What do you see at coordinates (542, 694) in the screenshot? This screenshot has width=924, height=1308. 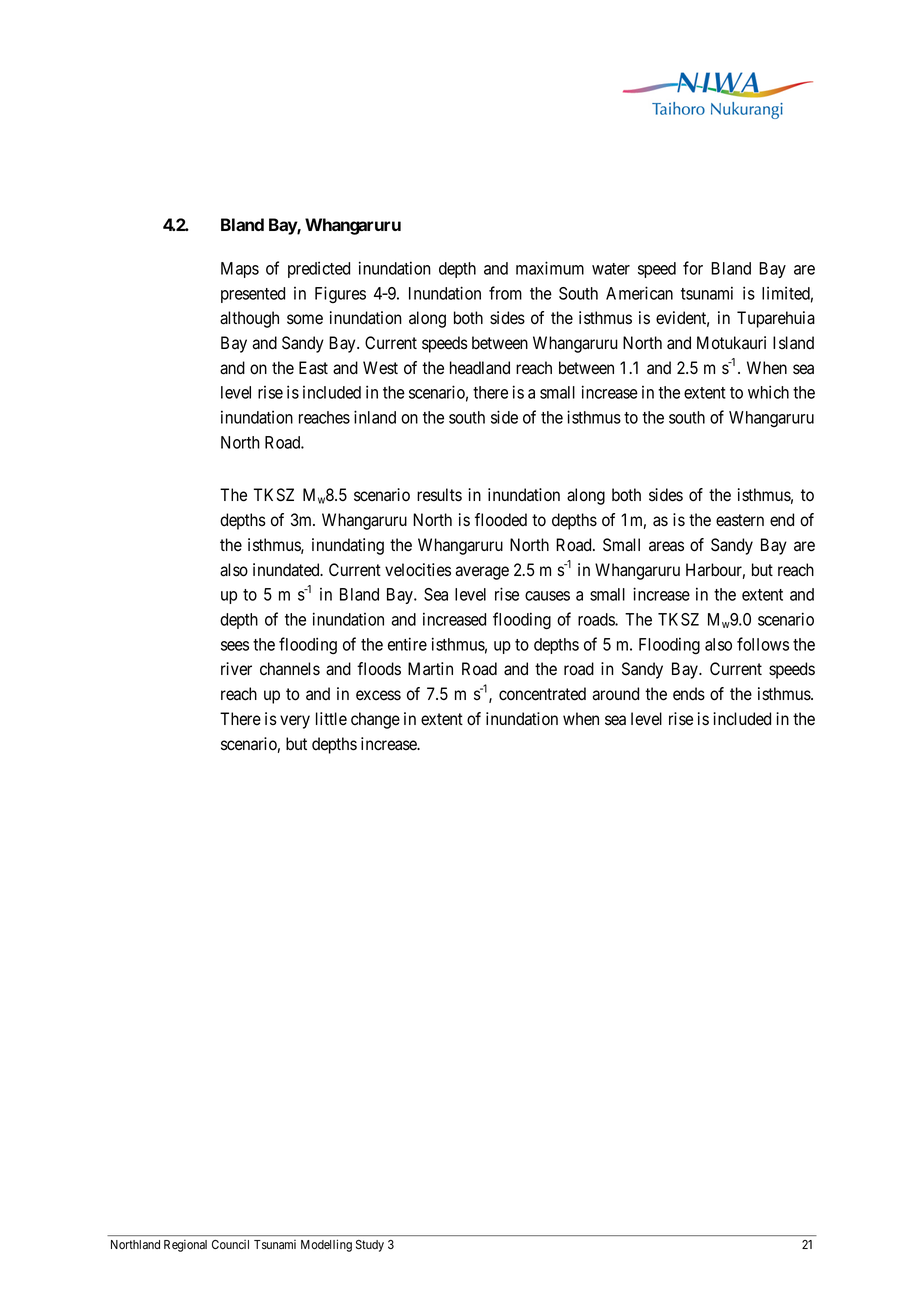 I see `concentrated` at bounding box center [542, 694].
